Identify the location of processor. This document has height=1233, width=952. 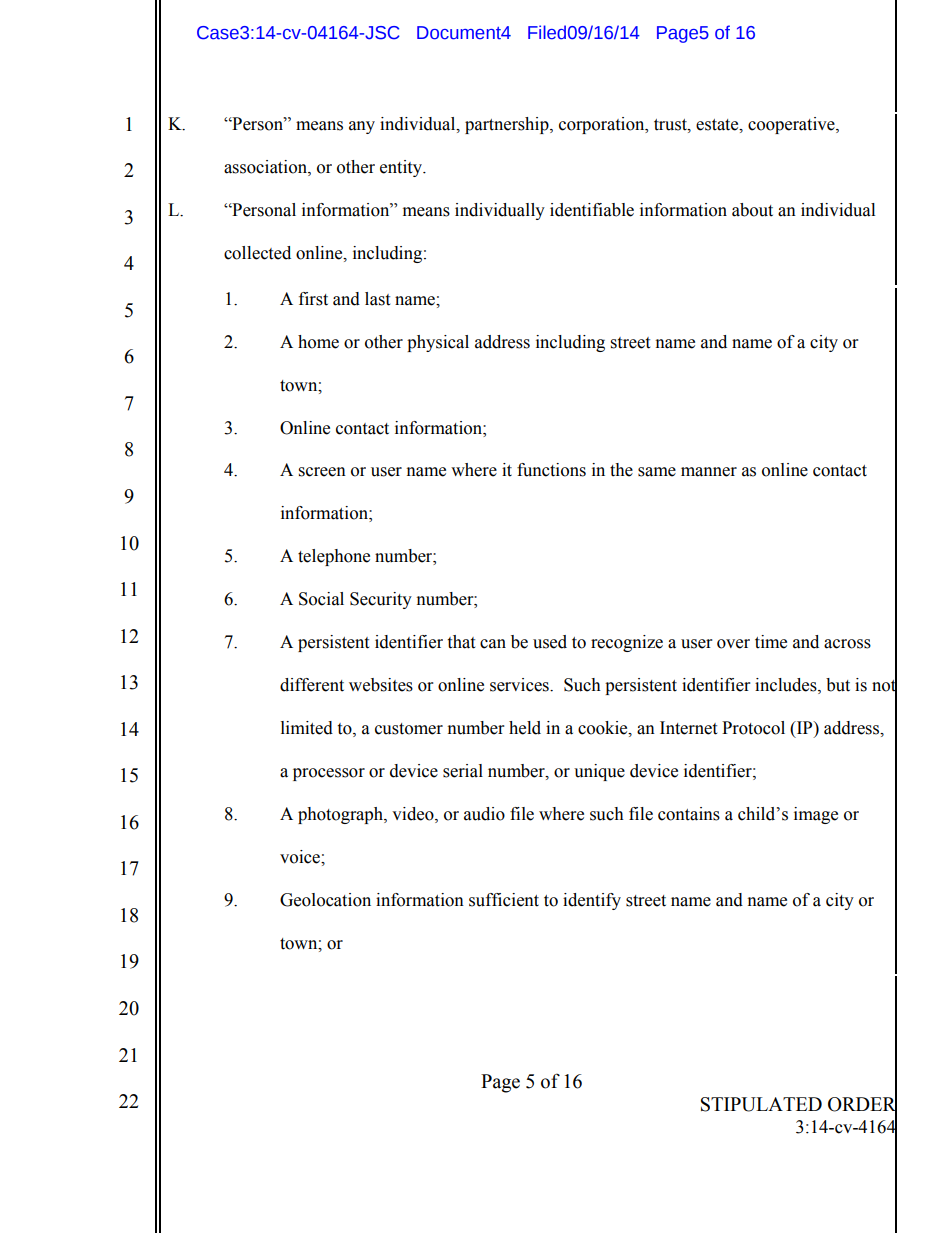
(329, 774).
